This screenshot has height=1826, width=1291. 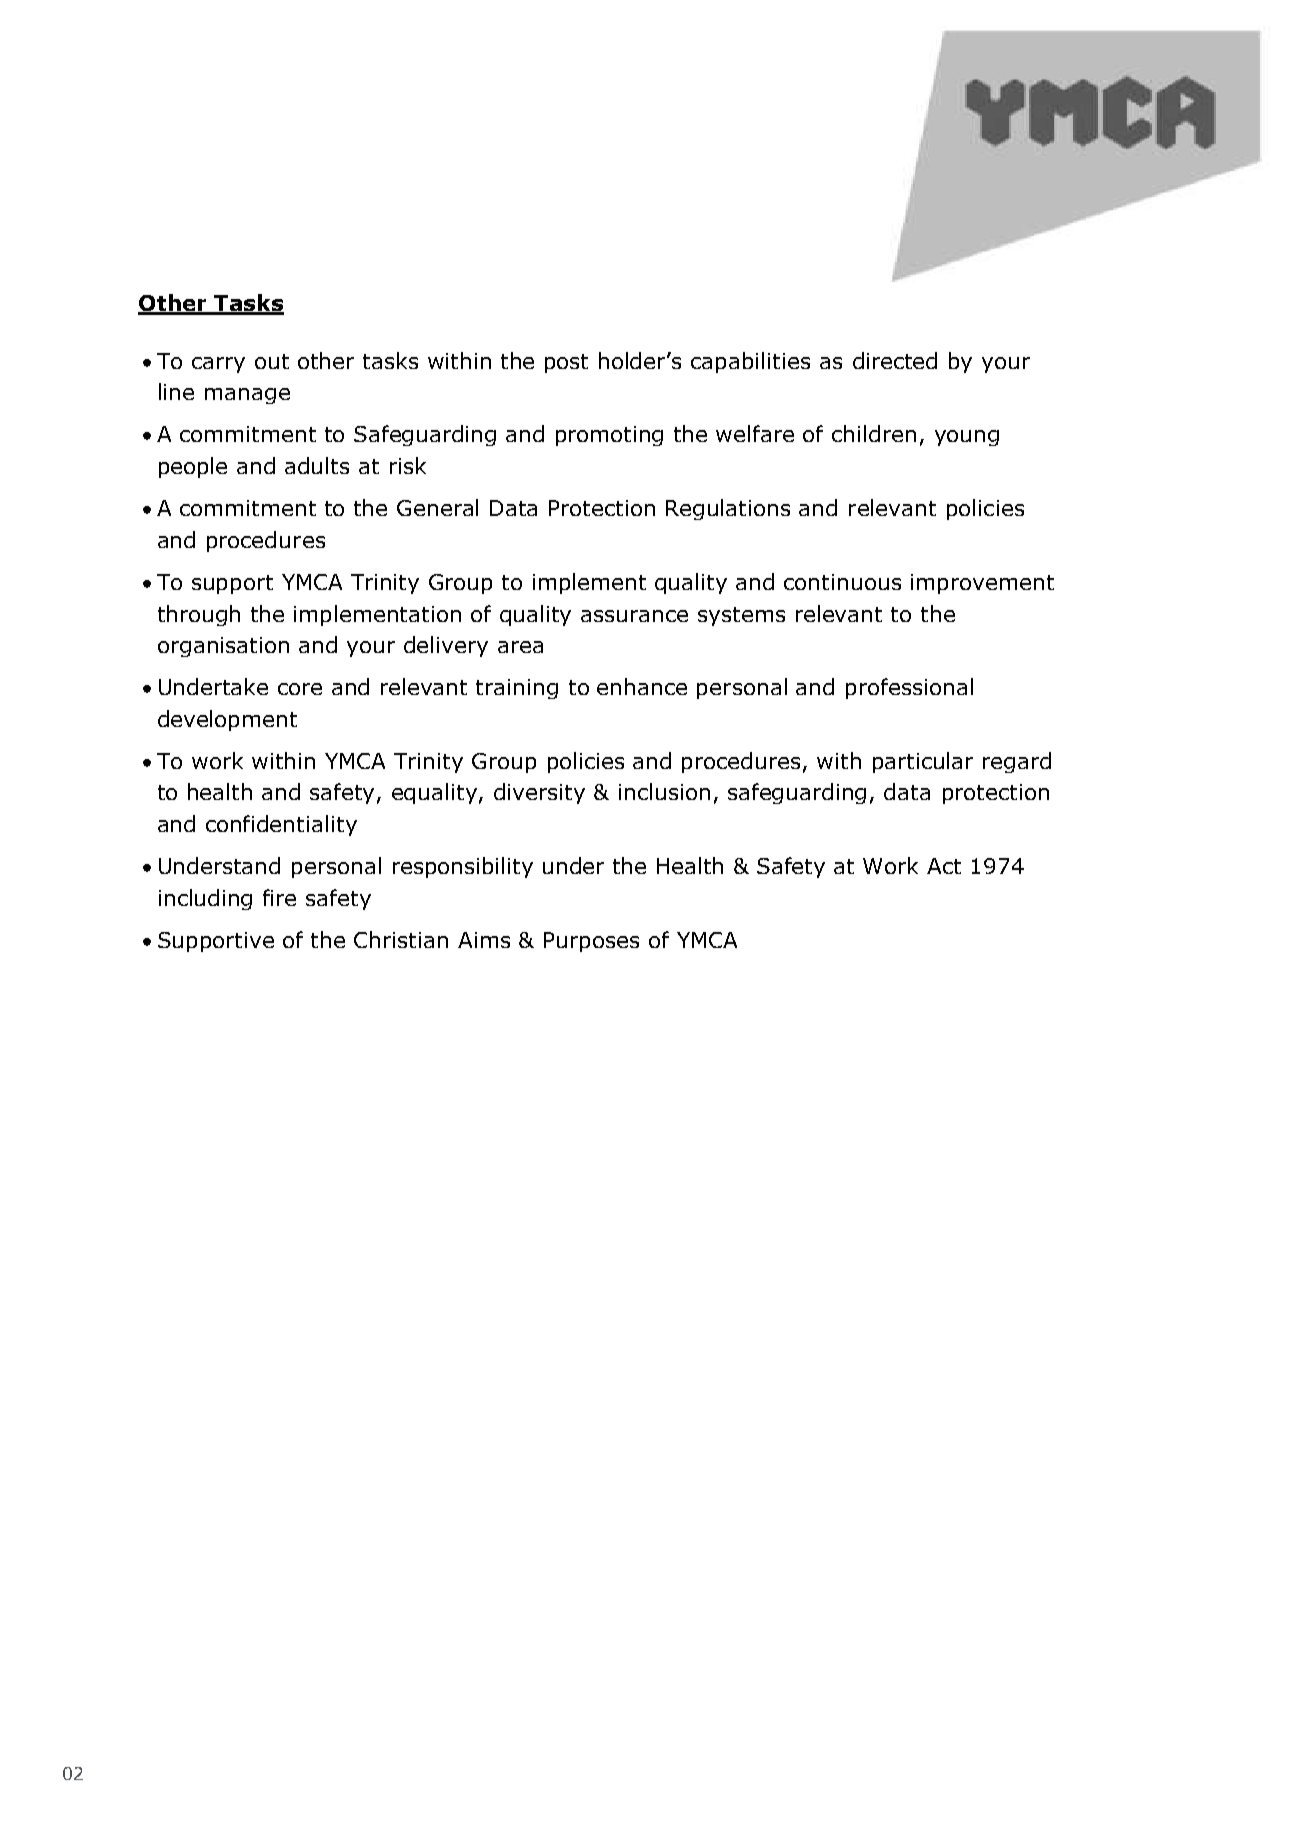 I want to click on fire, so click(x=279, y=897).
